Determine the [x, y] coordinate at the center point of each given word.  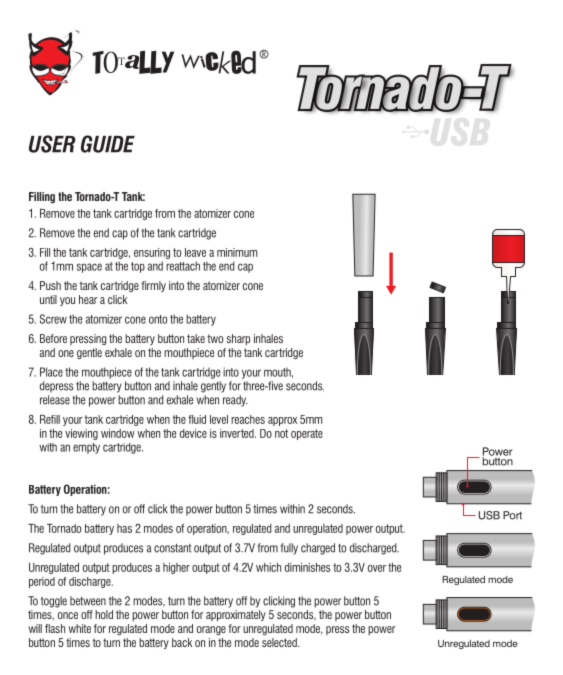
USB [489, 515]
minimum [237, 252]
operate [307, 434]
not [281, 433]
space [89, 268]
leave [195, 252]
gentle [89, 353]
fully [289, 549]
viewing [81, 434]
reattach [183, 266]
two [215, 338]
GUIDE [108, 144]
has [124, 528]
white [79, 628]
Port [512, 515]
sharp [238, 339]
